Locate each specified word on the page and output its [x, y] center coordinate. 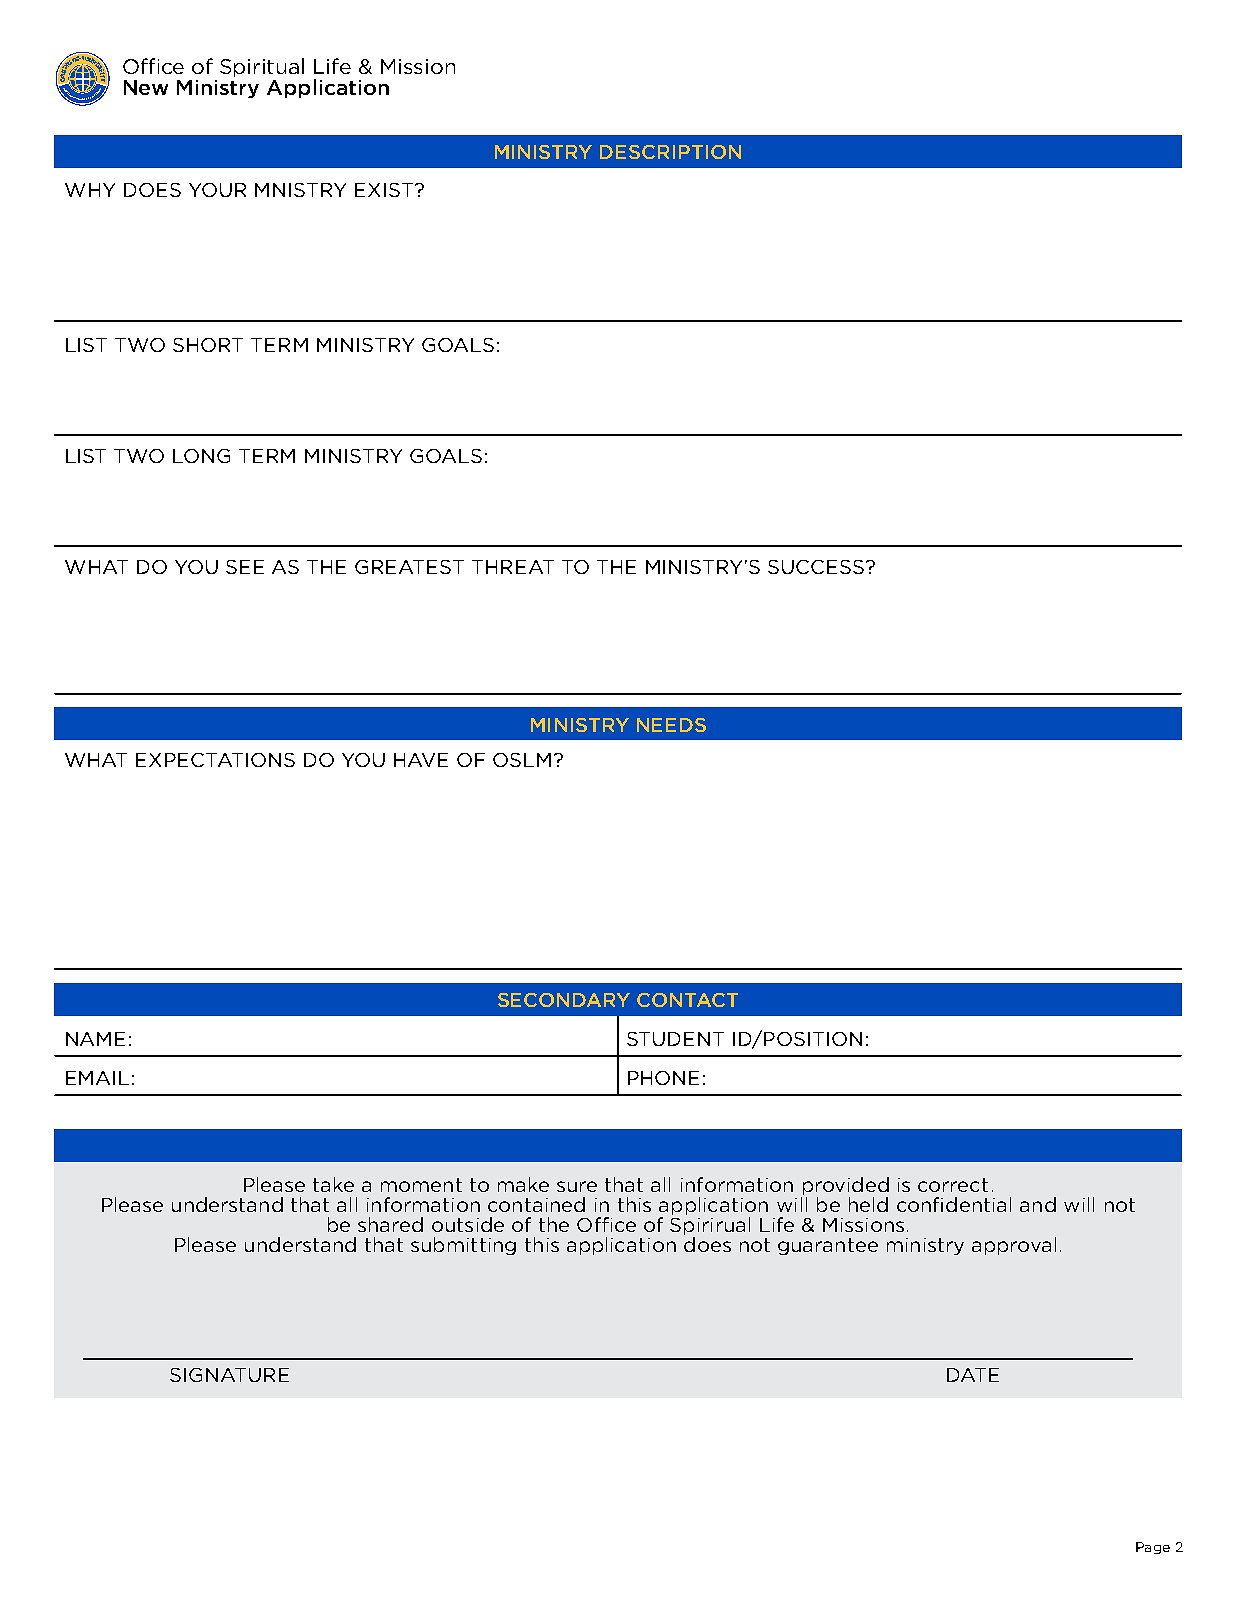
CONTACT [687, 1000]
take [333, 1184]
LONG [201, 456]
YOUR [217, 190]
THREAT [513, 567]
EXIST [384, 190]
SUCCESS [816, 567]
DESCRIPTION [670, 152]
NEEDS [671, 725]
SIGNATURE [229, 1375]
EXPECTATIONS [215, 760]
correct [953, 1185]
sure [577, 1186]
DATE [973, 1375]
